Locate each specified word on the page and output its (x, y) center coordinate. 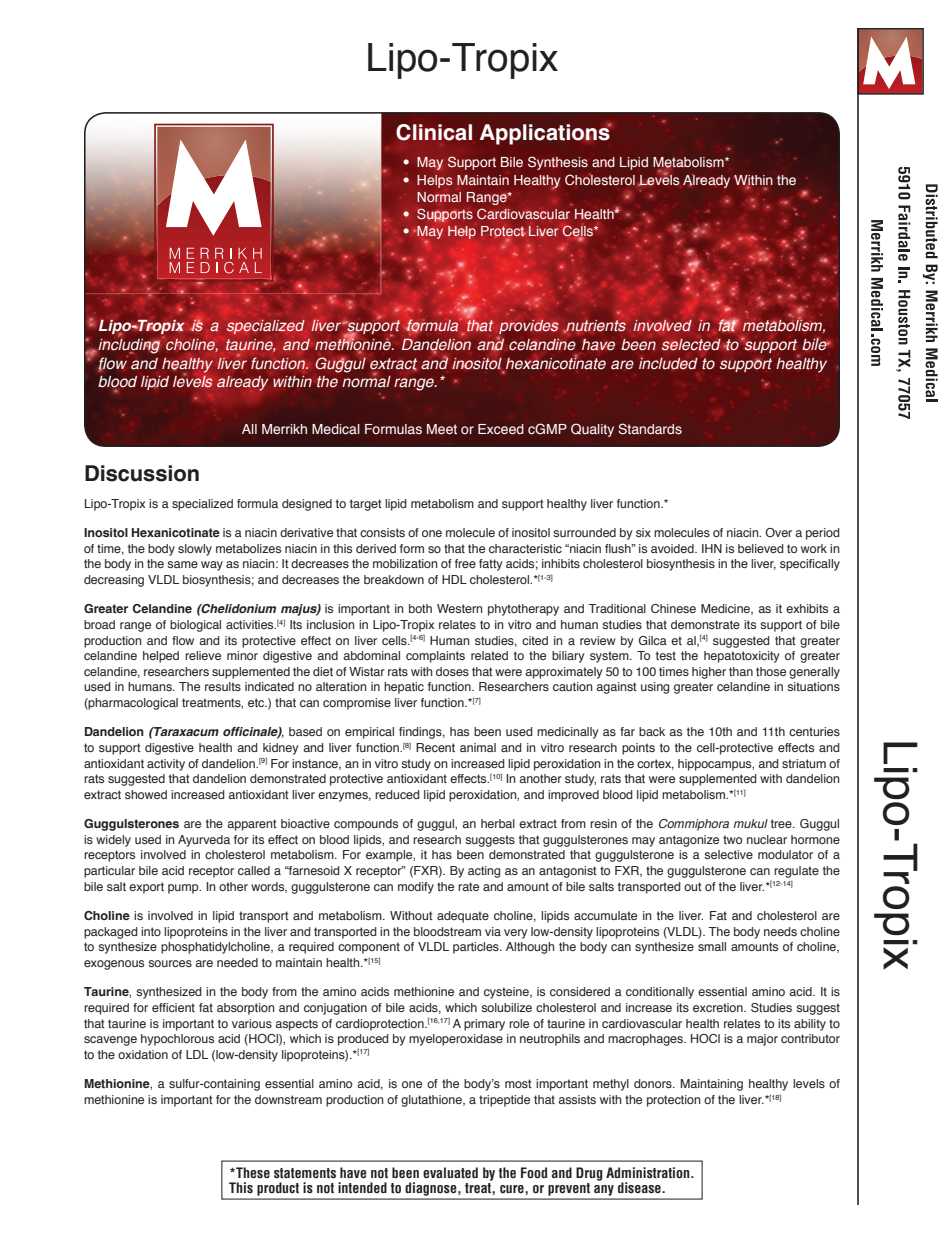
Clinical (434, 132)
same (182, 564)
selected (691, 345)
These (252, 1173)
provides (529, 326)
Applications (546, 134)
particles (477, 948)
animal (478, 747)
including (129, 344)
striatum (804, 763)
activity (166, 765)
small (712, 946)
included (668, 363)
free (465, 563)
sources (170, 963)
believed (761, 548)
